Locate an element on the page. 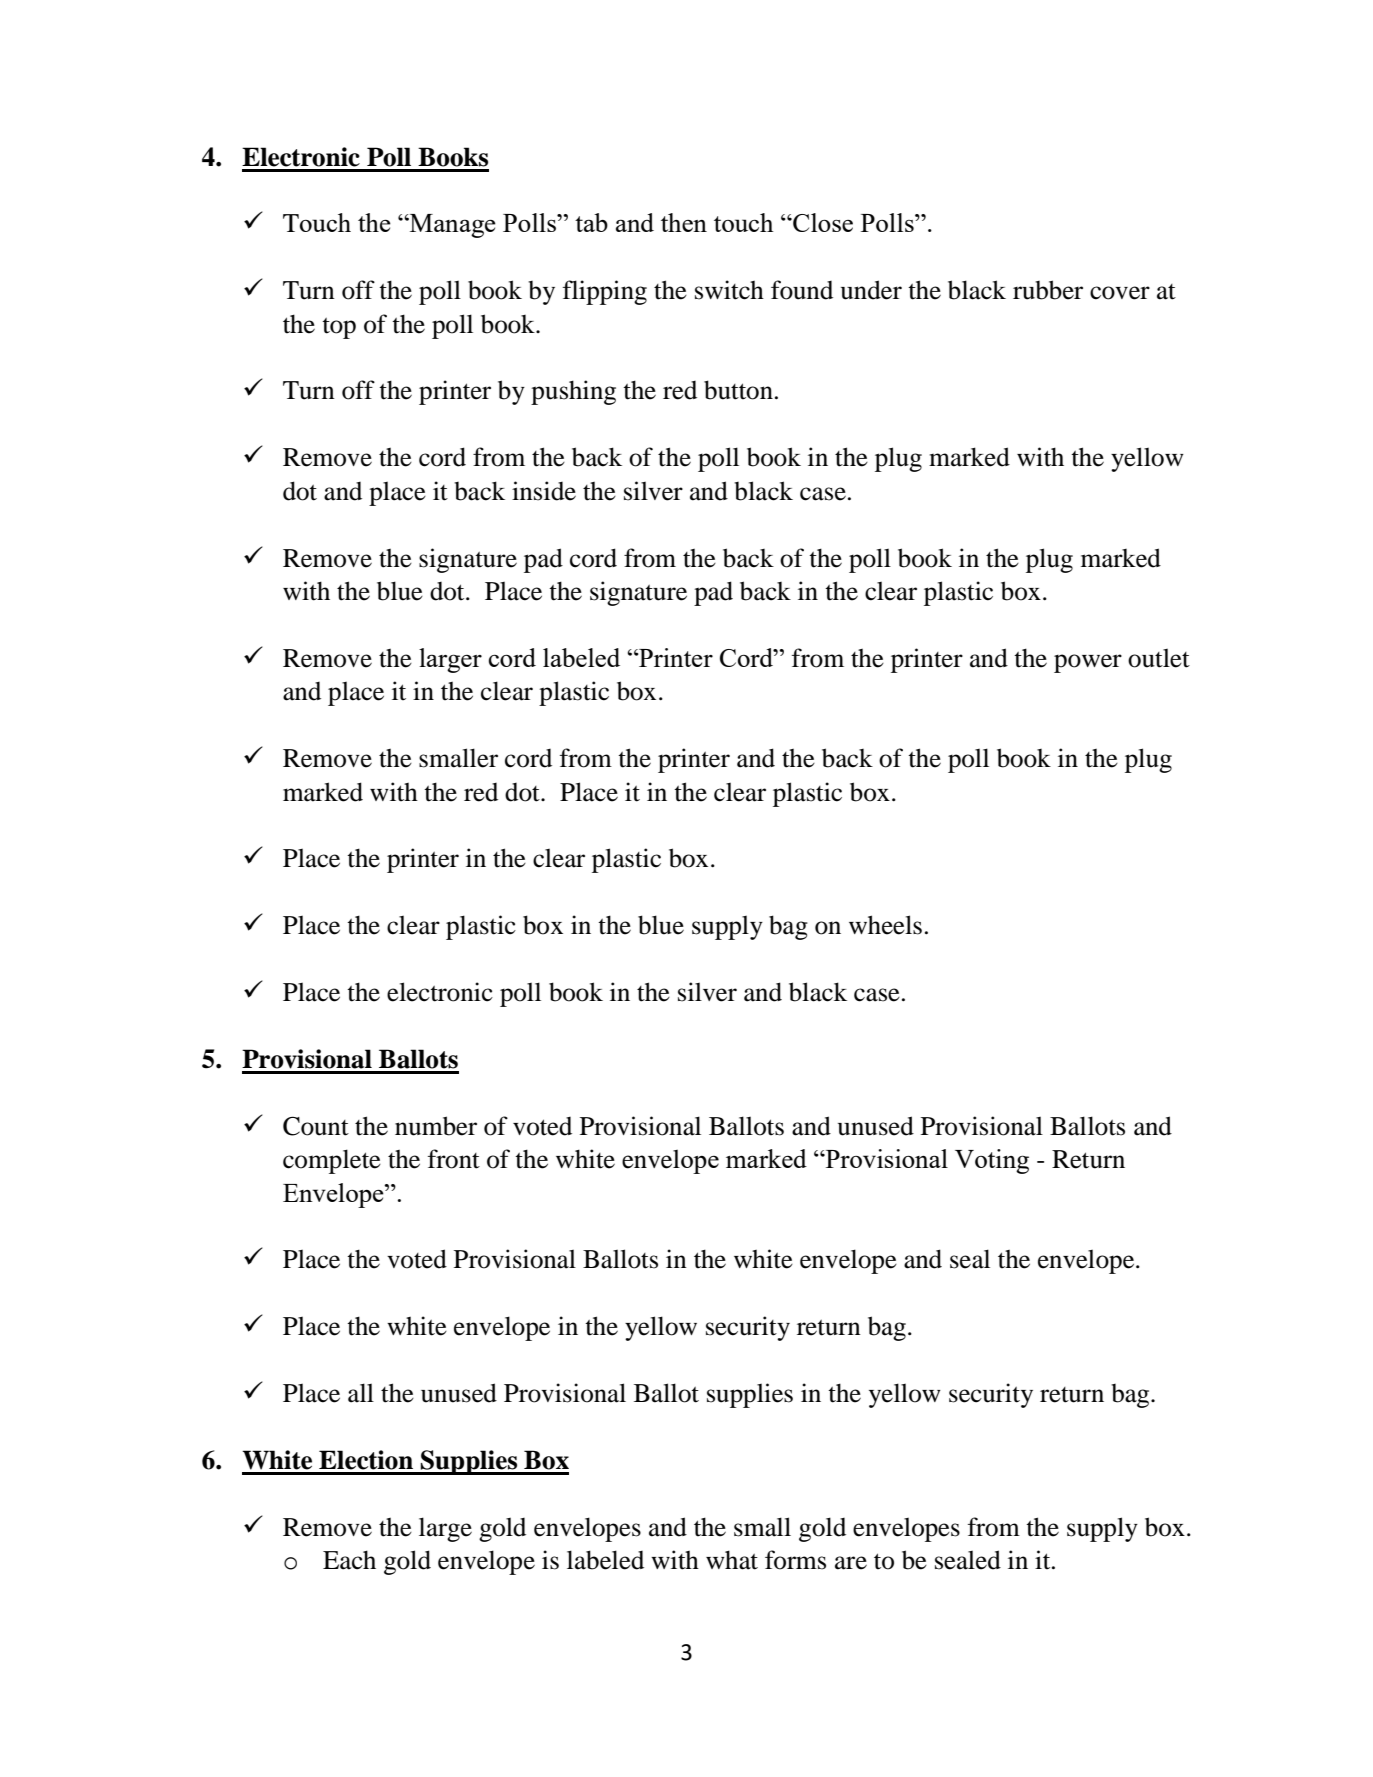 The height and width of the image is (1777, 1373). Each is located at coordinates (349, 1560).
